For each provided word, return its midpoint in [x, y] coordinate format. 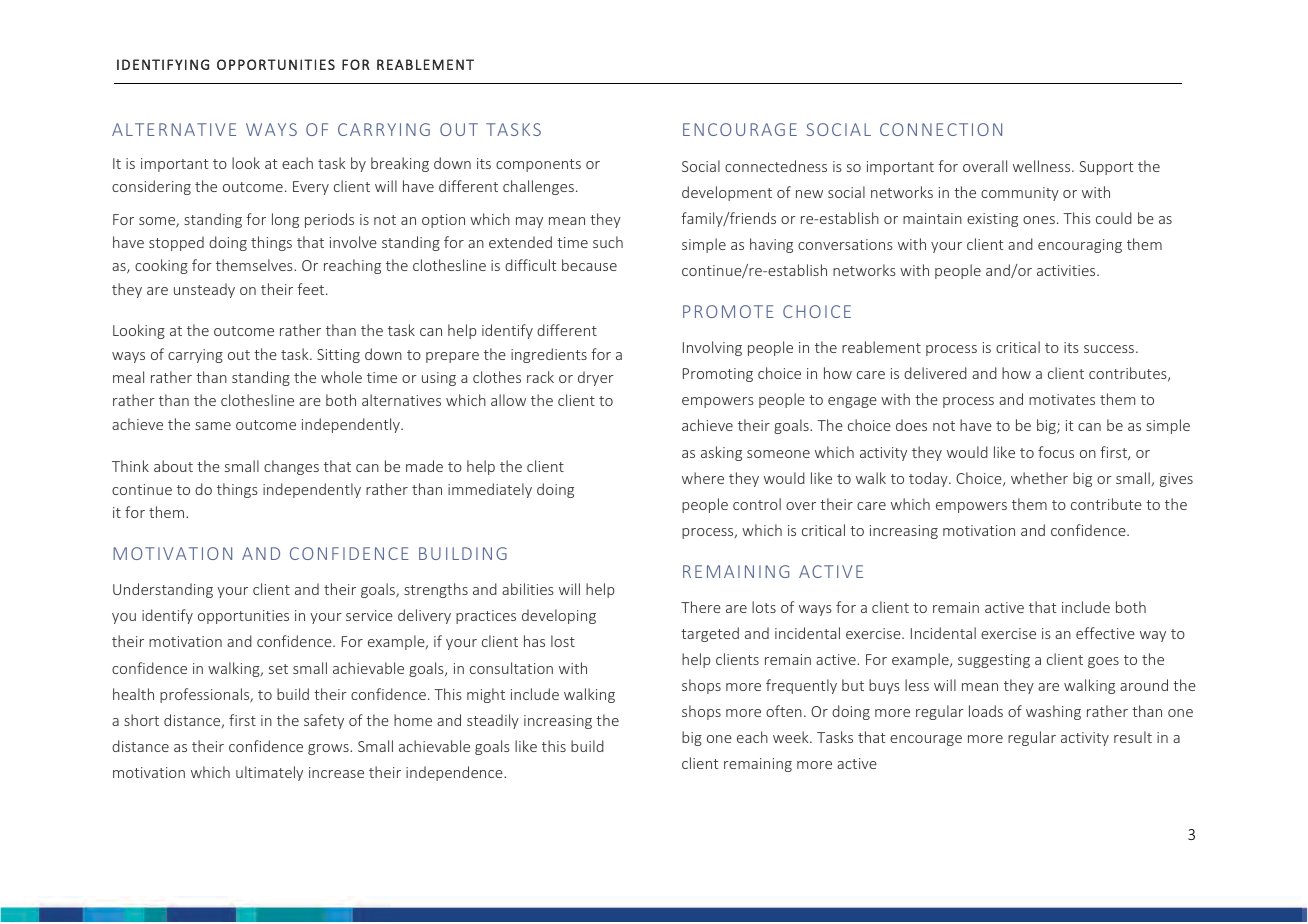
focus [1056, 452]
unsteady [204, 290]
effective [1105, 633]
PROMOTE [728, 311]
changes [291, 467]
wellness [1043, 166]
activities [1067, 270]
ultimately [269, 773]
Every [311, 188]
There [701, 607]
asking [721, 453]
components [538, 165]
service [369, 615]
